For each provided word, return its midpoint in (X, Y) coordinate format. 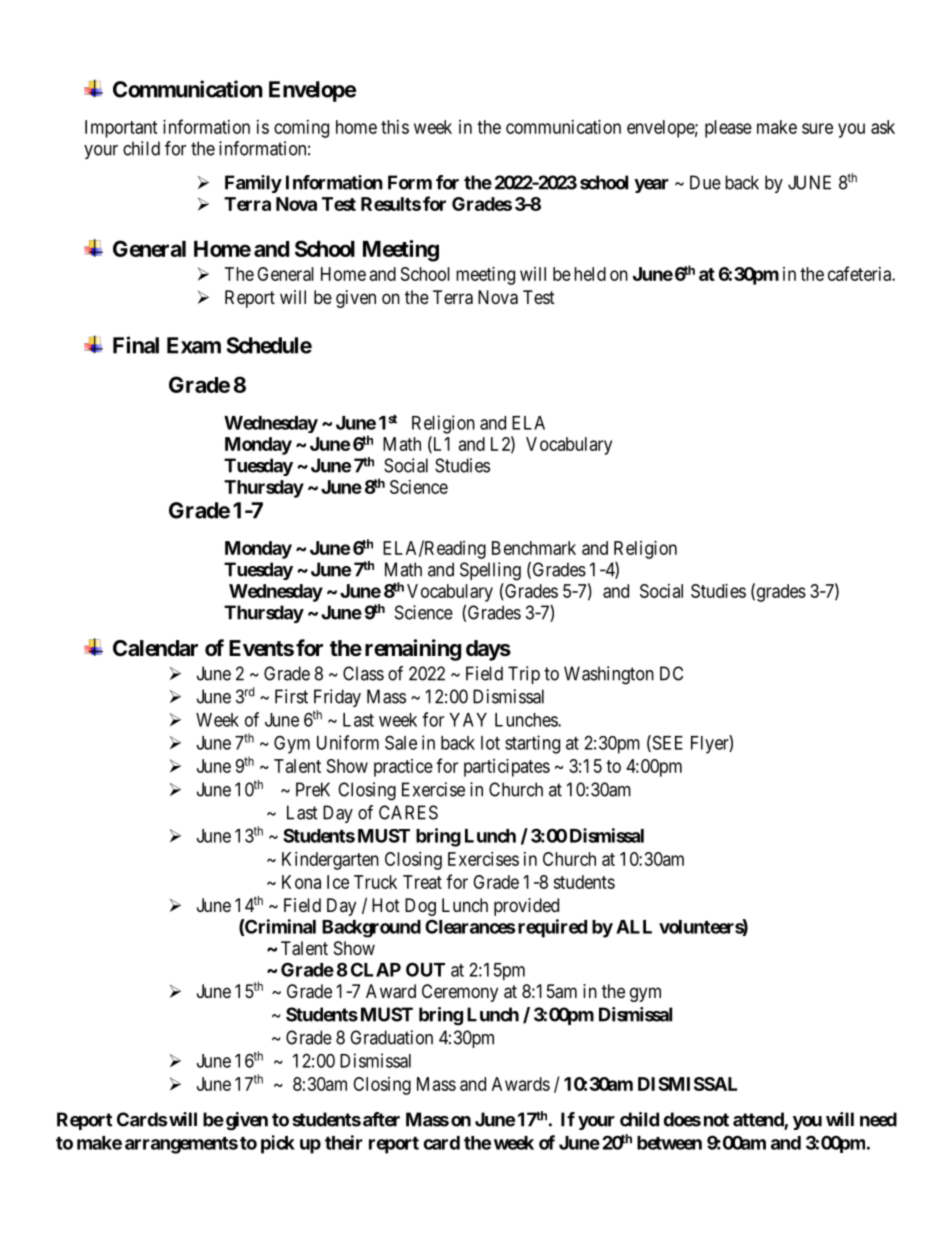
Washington (609, 675)
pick (278, 1144)
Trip (524, 675)
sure (817, 128)
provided (526, 907)
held (590, 274)
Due (705, 182)
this (395, 127)
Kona (301, 882)
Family (253, 184)
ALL (634, 927)
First (291, 696)
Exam (194, 345)
